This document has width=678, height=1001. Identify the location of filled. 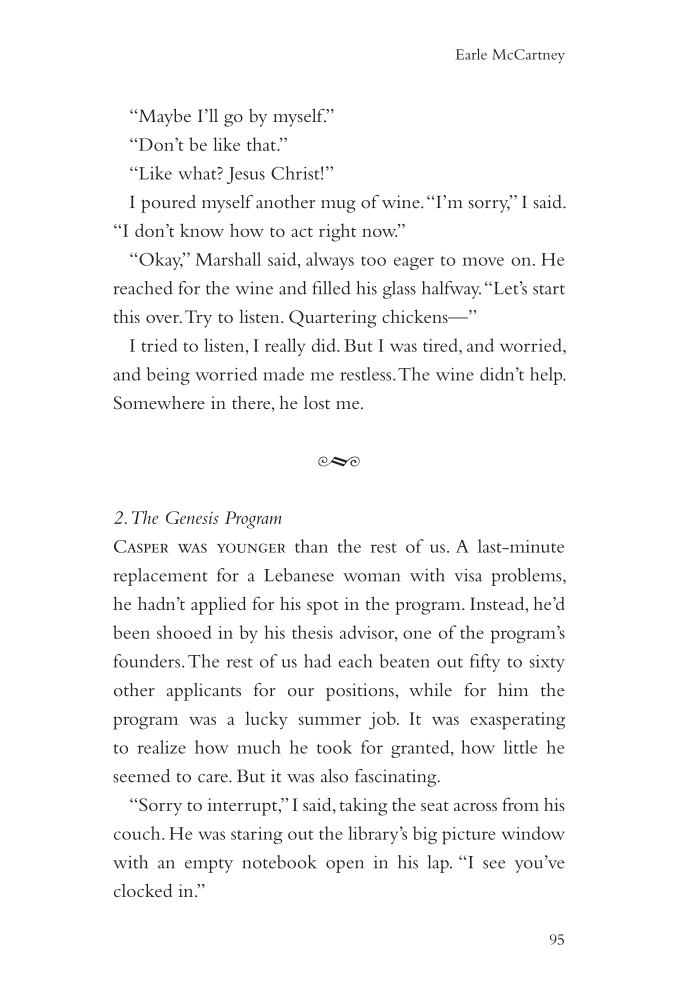
(332, 288).
